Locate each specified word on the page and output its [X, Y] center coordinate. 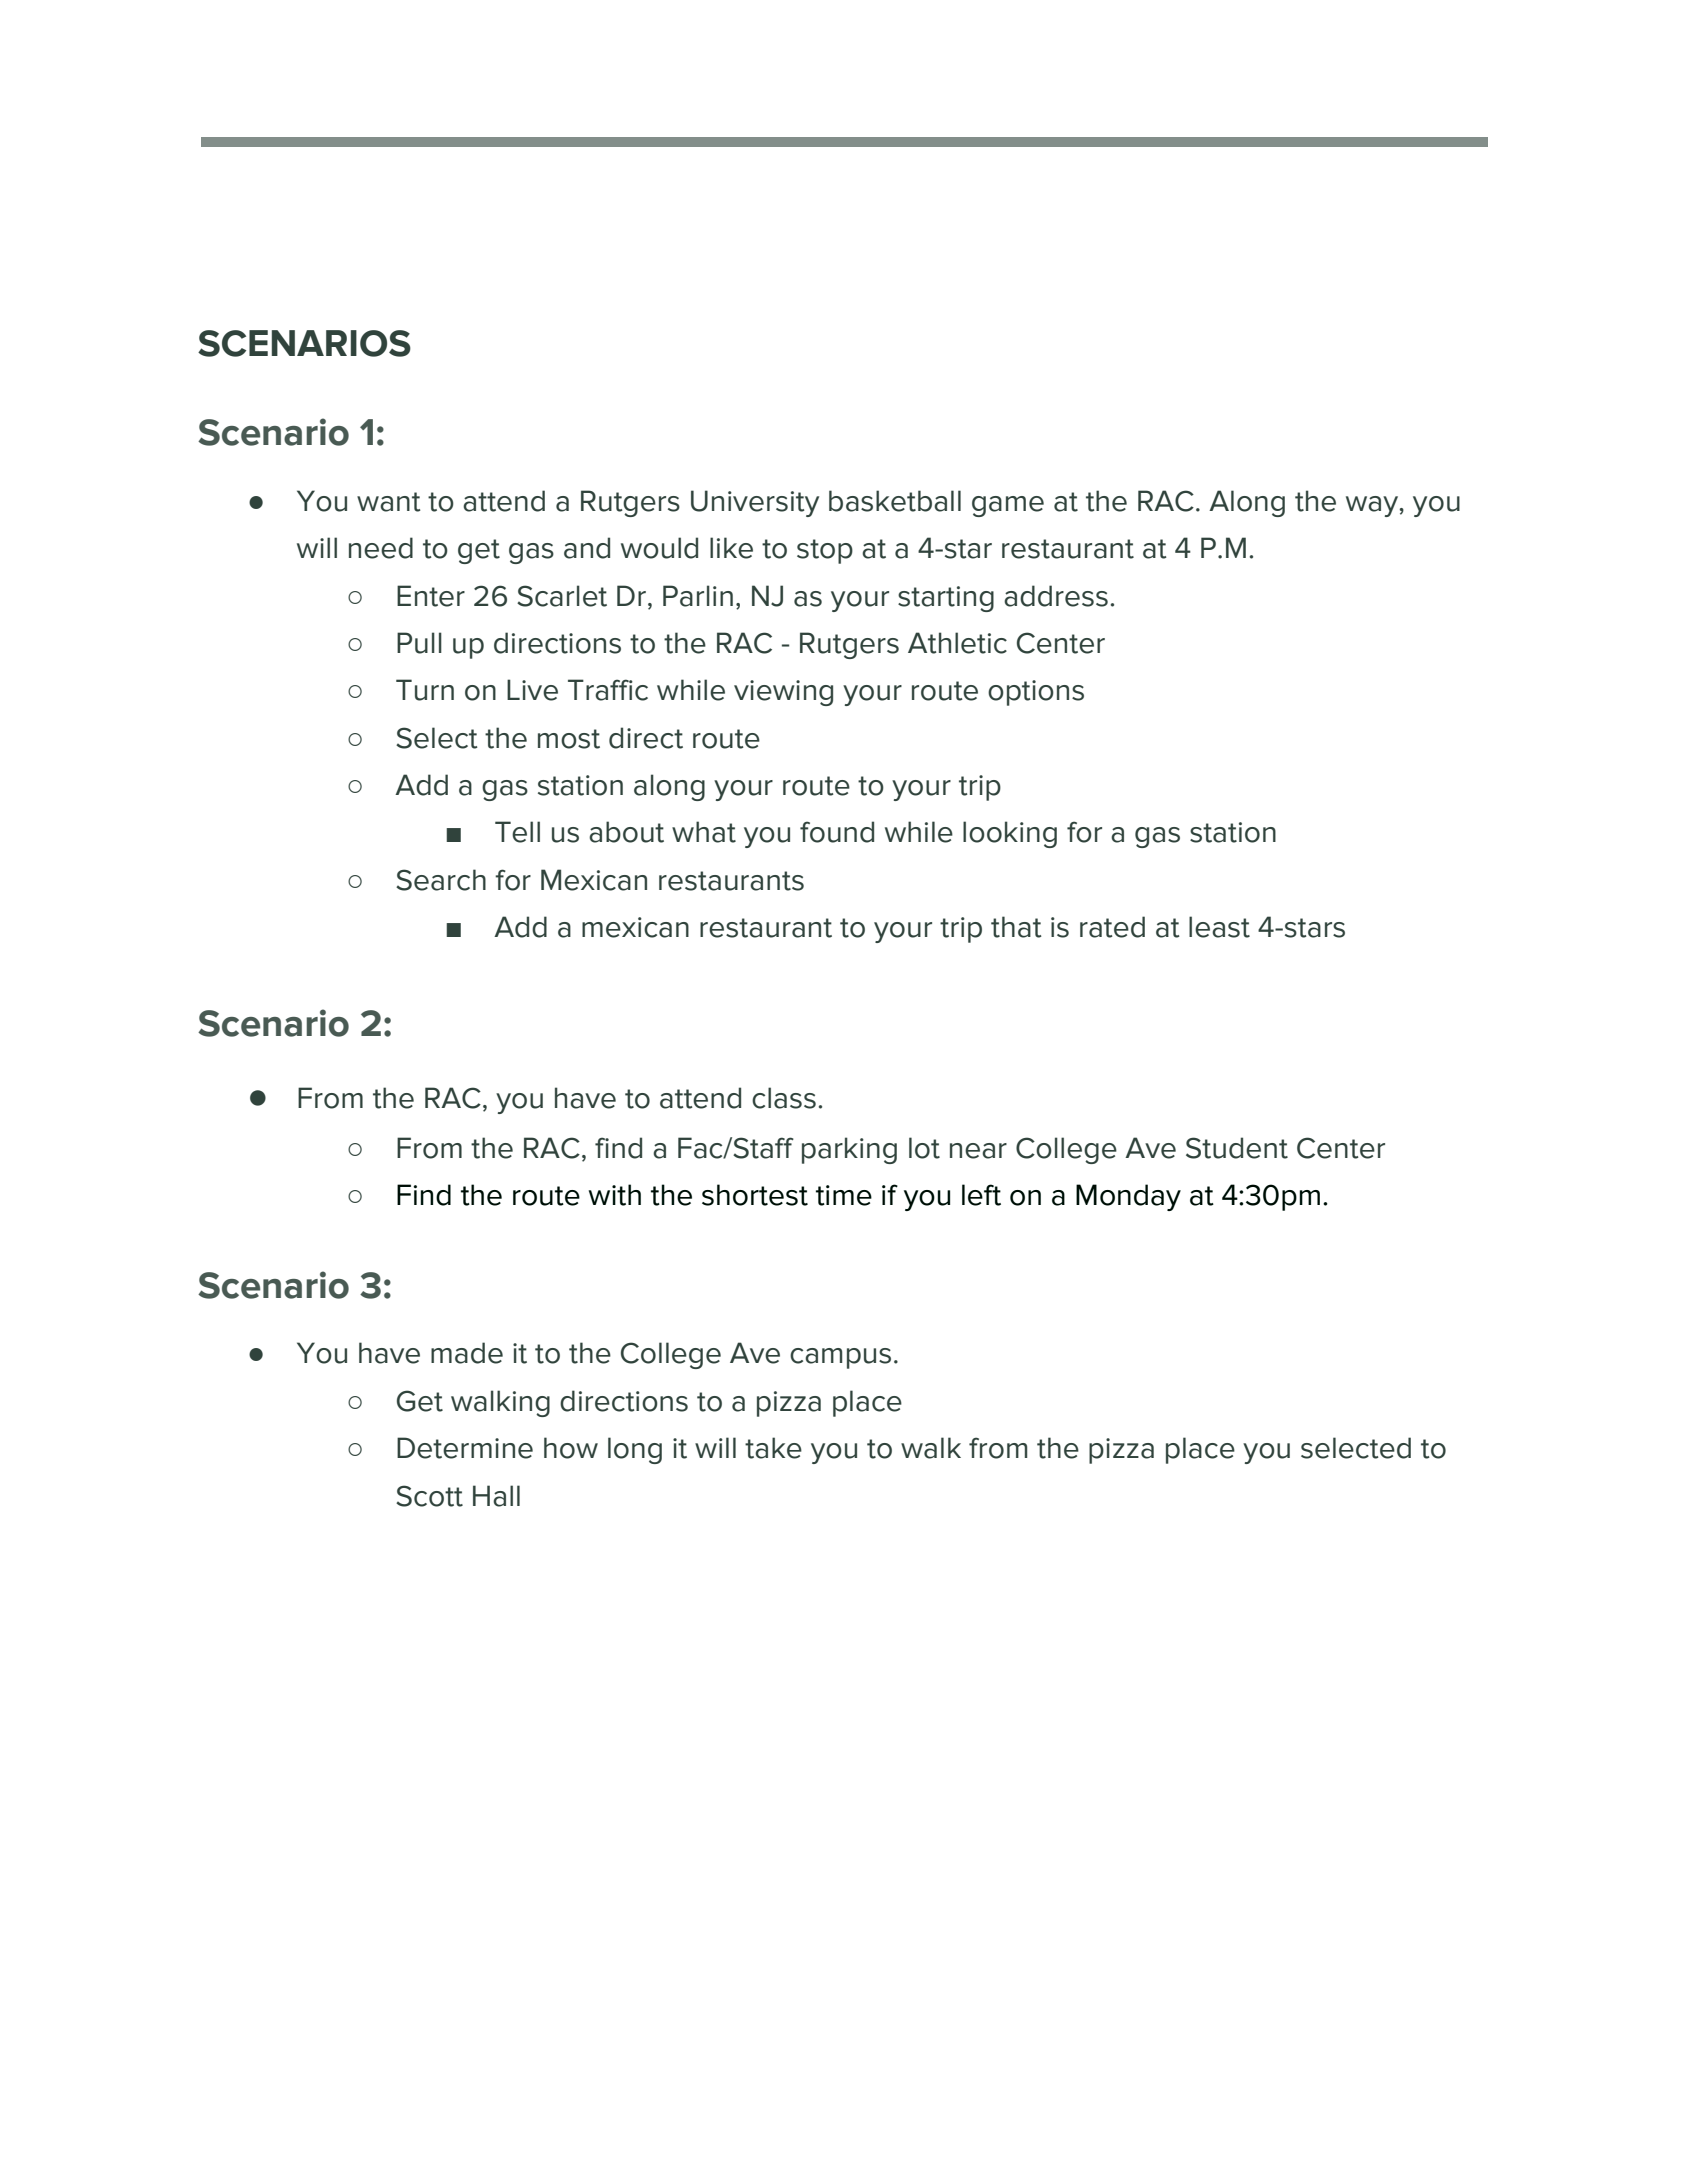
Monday [1128, 1197]
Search [441, 880]
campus [840, 1358]
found [837, 832]
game [1008, 506]
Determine [465, 1448]
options [1036, 693]
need [381, 548]
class [784, 1098]
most [569, 739]
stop [825, 551]
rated [1112, 927]
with [615, 1195]
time [844, 1195]
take [773, 1448]
